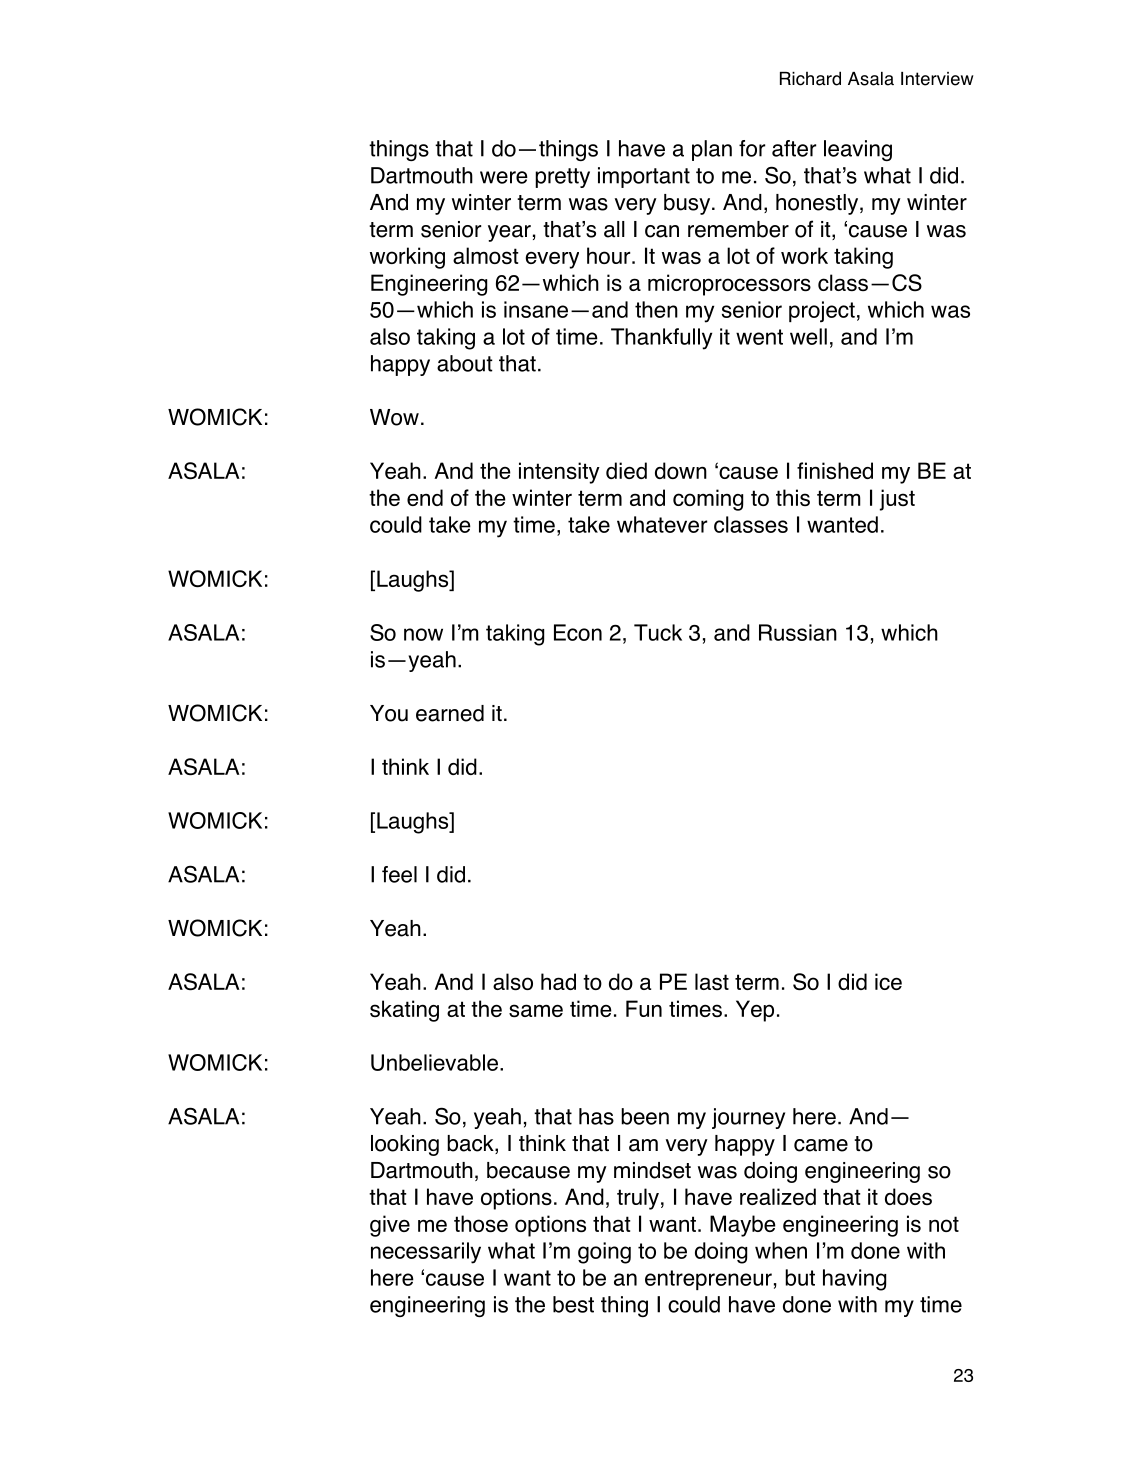 The image size is (1142, 1478). What do you see at coordinates (708, 1280) in the image?
I see `entrepreneur` at bounding box center [708, 1280].
